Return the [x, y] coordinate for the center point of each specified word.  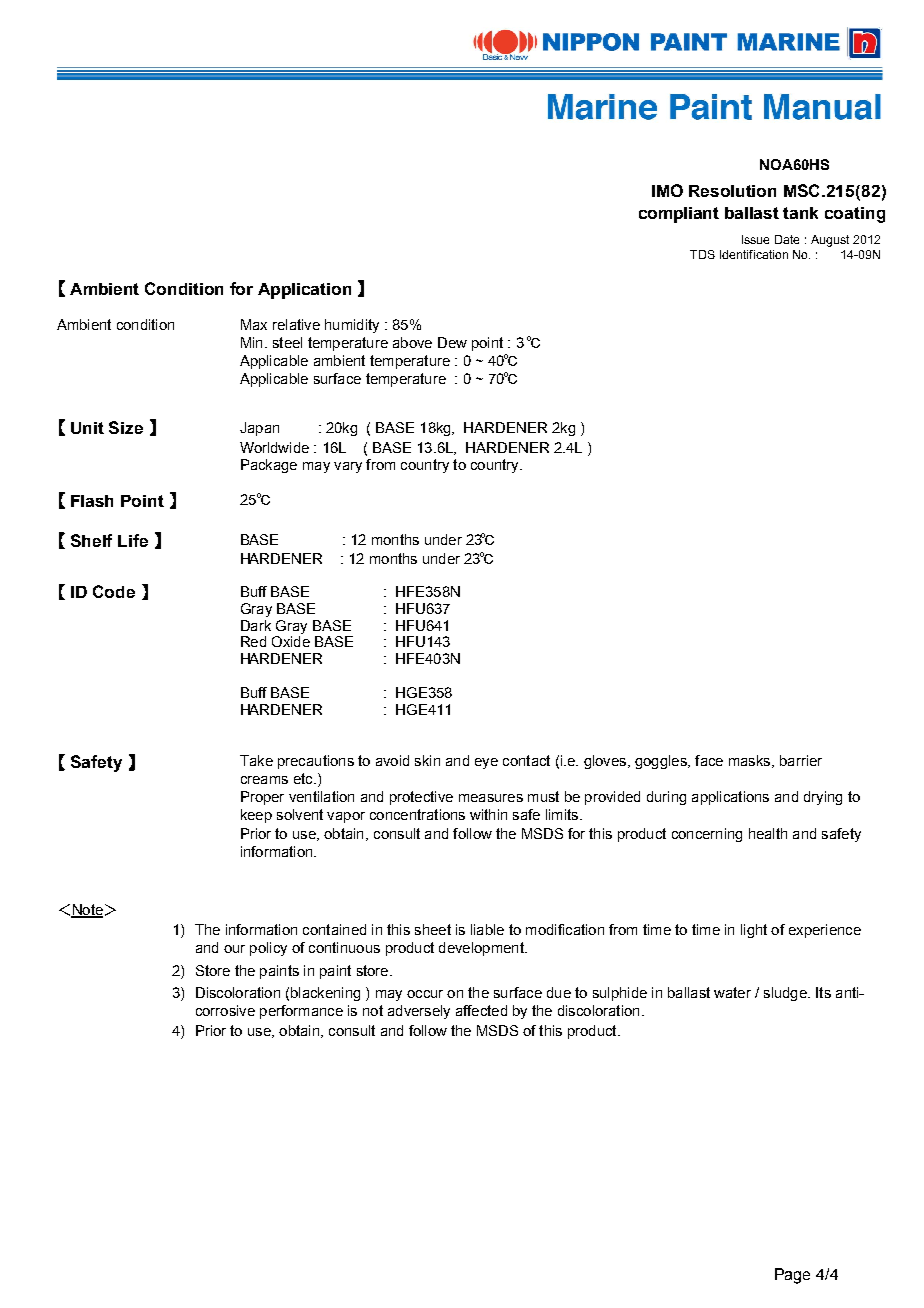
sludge [786, 994]
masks [751, 761]
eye [486, 763]
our [234, 949]
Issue [755, 239]
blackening [325, 994]
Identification [754, 254]
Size [126, 427]
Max [254, 324]
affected [481, 1010]
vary [348, 467]
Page [792, 1276]
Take [256, 760]
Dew [452, 342]
